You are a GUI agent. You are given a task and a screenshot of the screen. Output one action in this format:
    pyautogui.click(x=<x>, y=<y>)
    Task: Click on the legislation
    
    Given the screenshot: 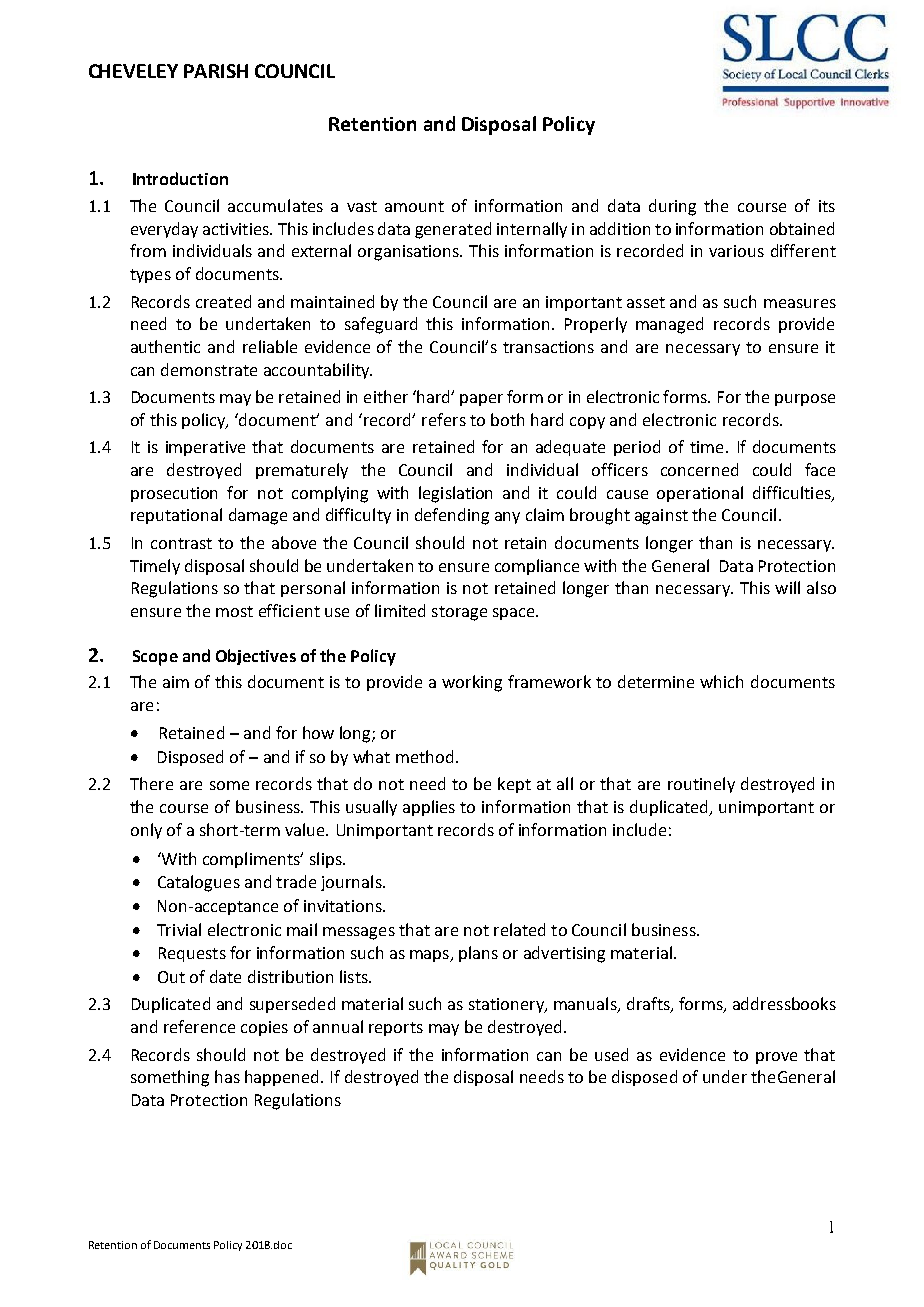 What is the action you would take?
    pyautogui.click(x=455, y=494)
